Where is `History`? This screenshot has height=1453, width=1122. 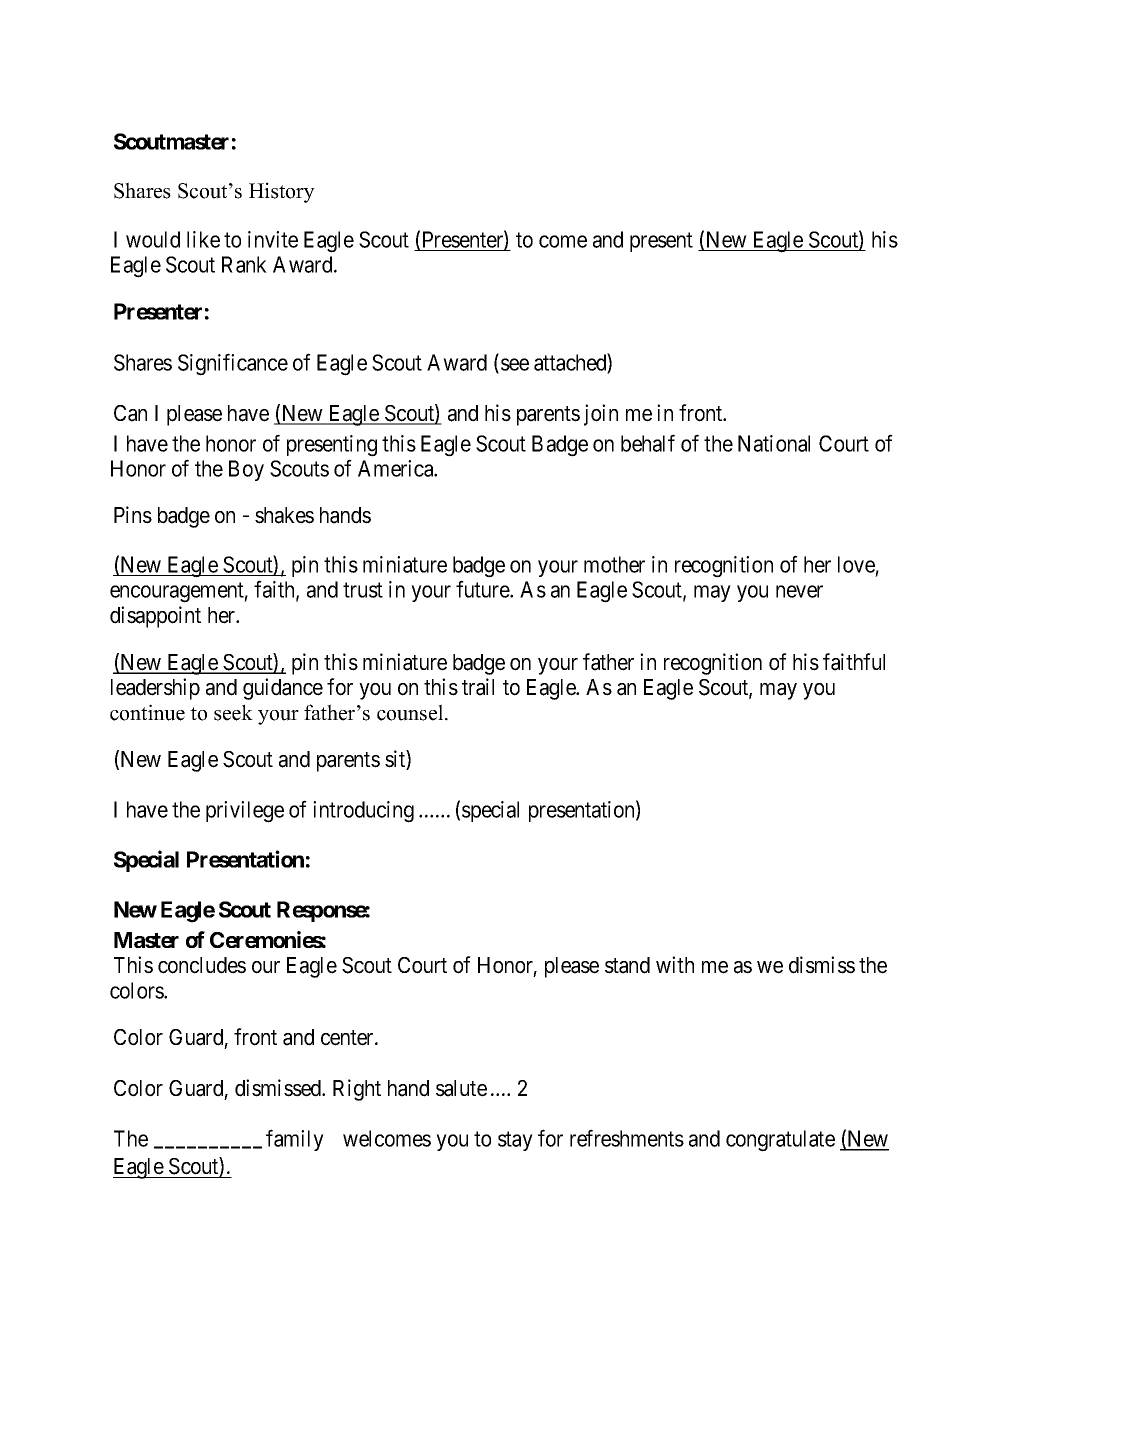
History is located at coordinates (282, 192).
